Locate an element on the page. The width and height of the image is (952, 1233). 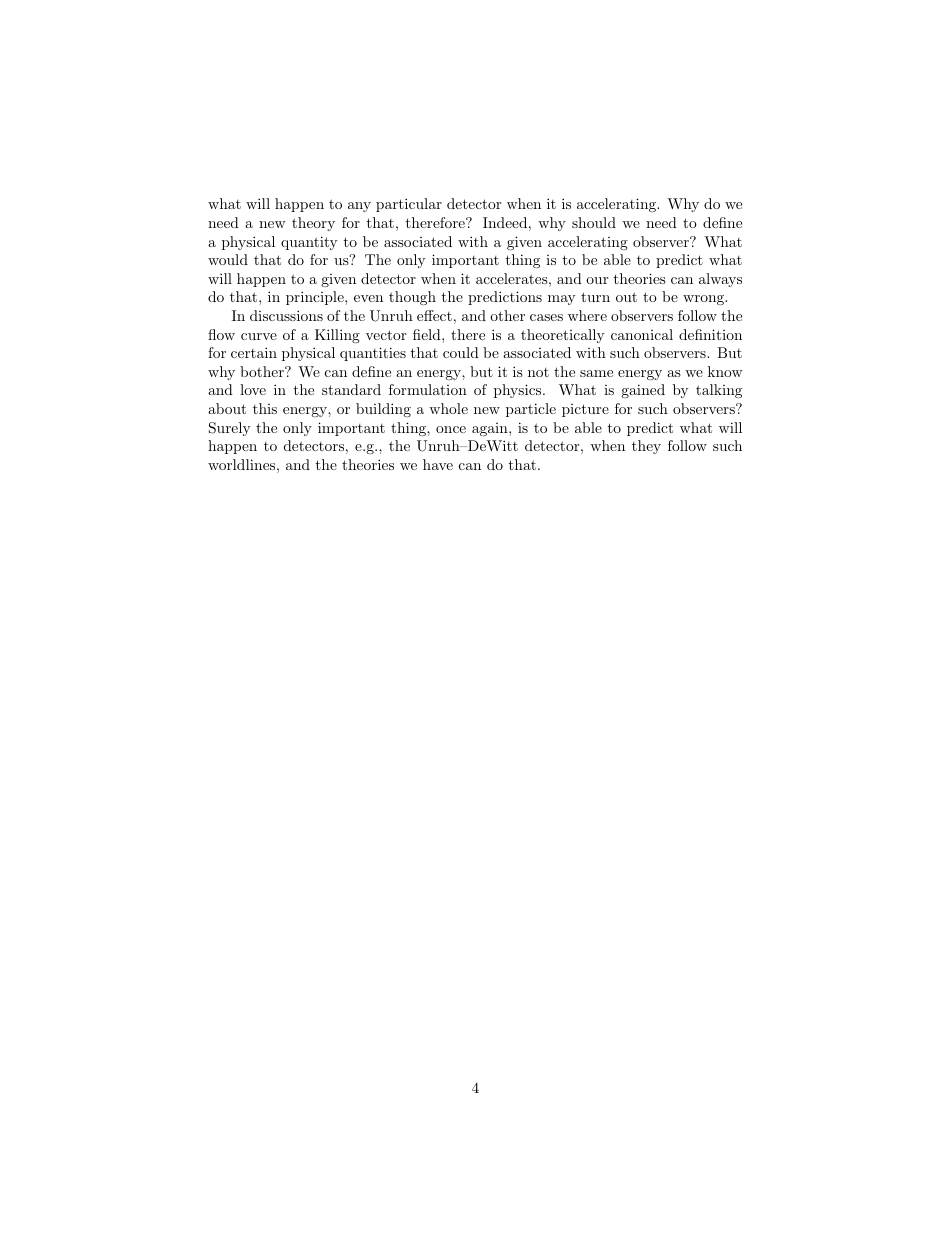
would is located at coordinates (228, 259).
